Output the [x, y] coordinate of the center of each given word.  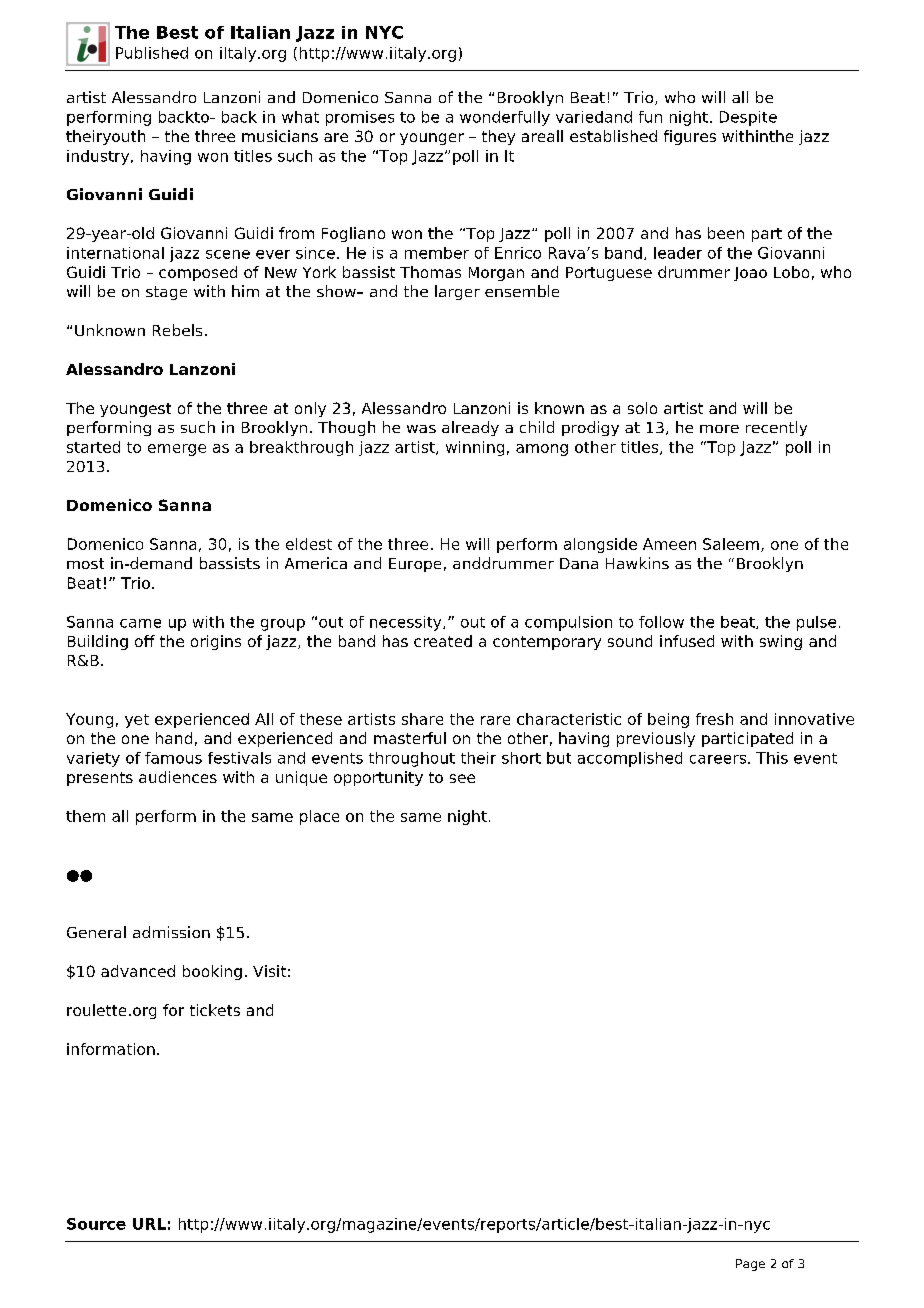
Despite [748, 118]
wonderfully [505, 118]
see [462, 778]
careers [718, 759]
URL [149, 1224]
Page [750, 1265]
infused [687, 641]
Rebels [177, 330]
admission [171, 932]
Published [152, 53]
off [145, 641]
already [470, 428]
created [443, 641]
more [719, 429]
